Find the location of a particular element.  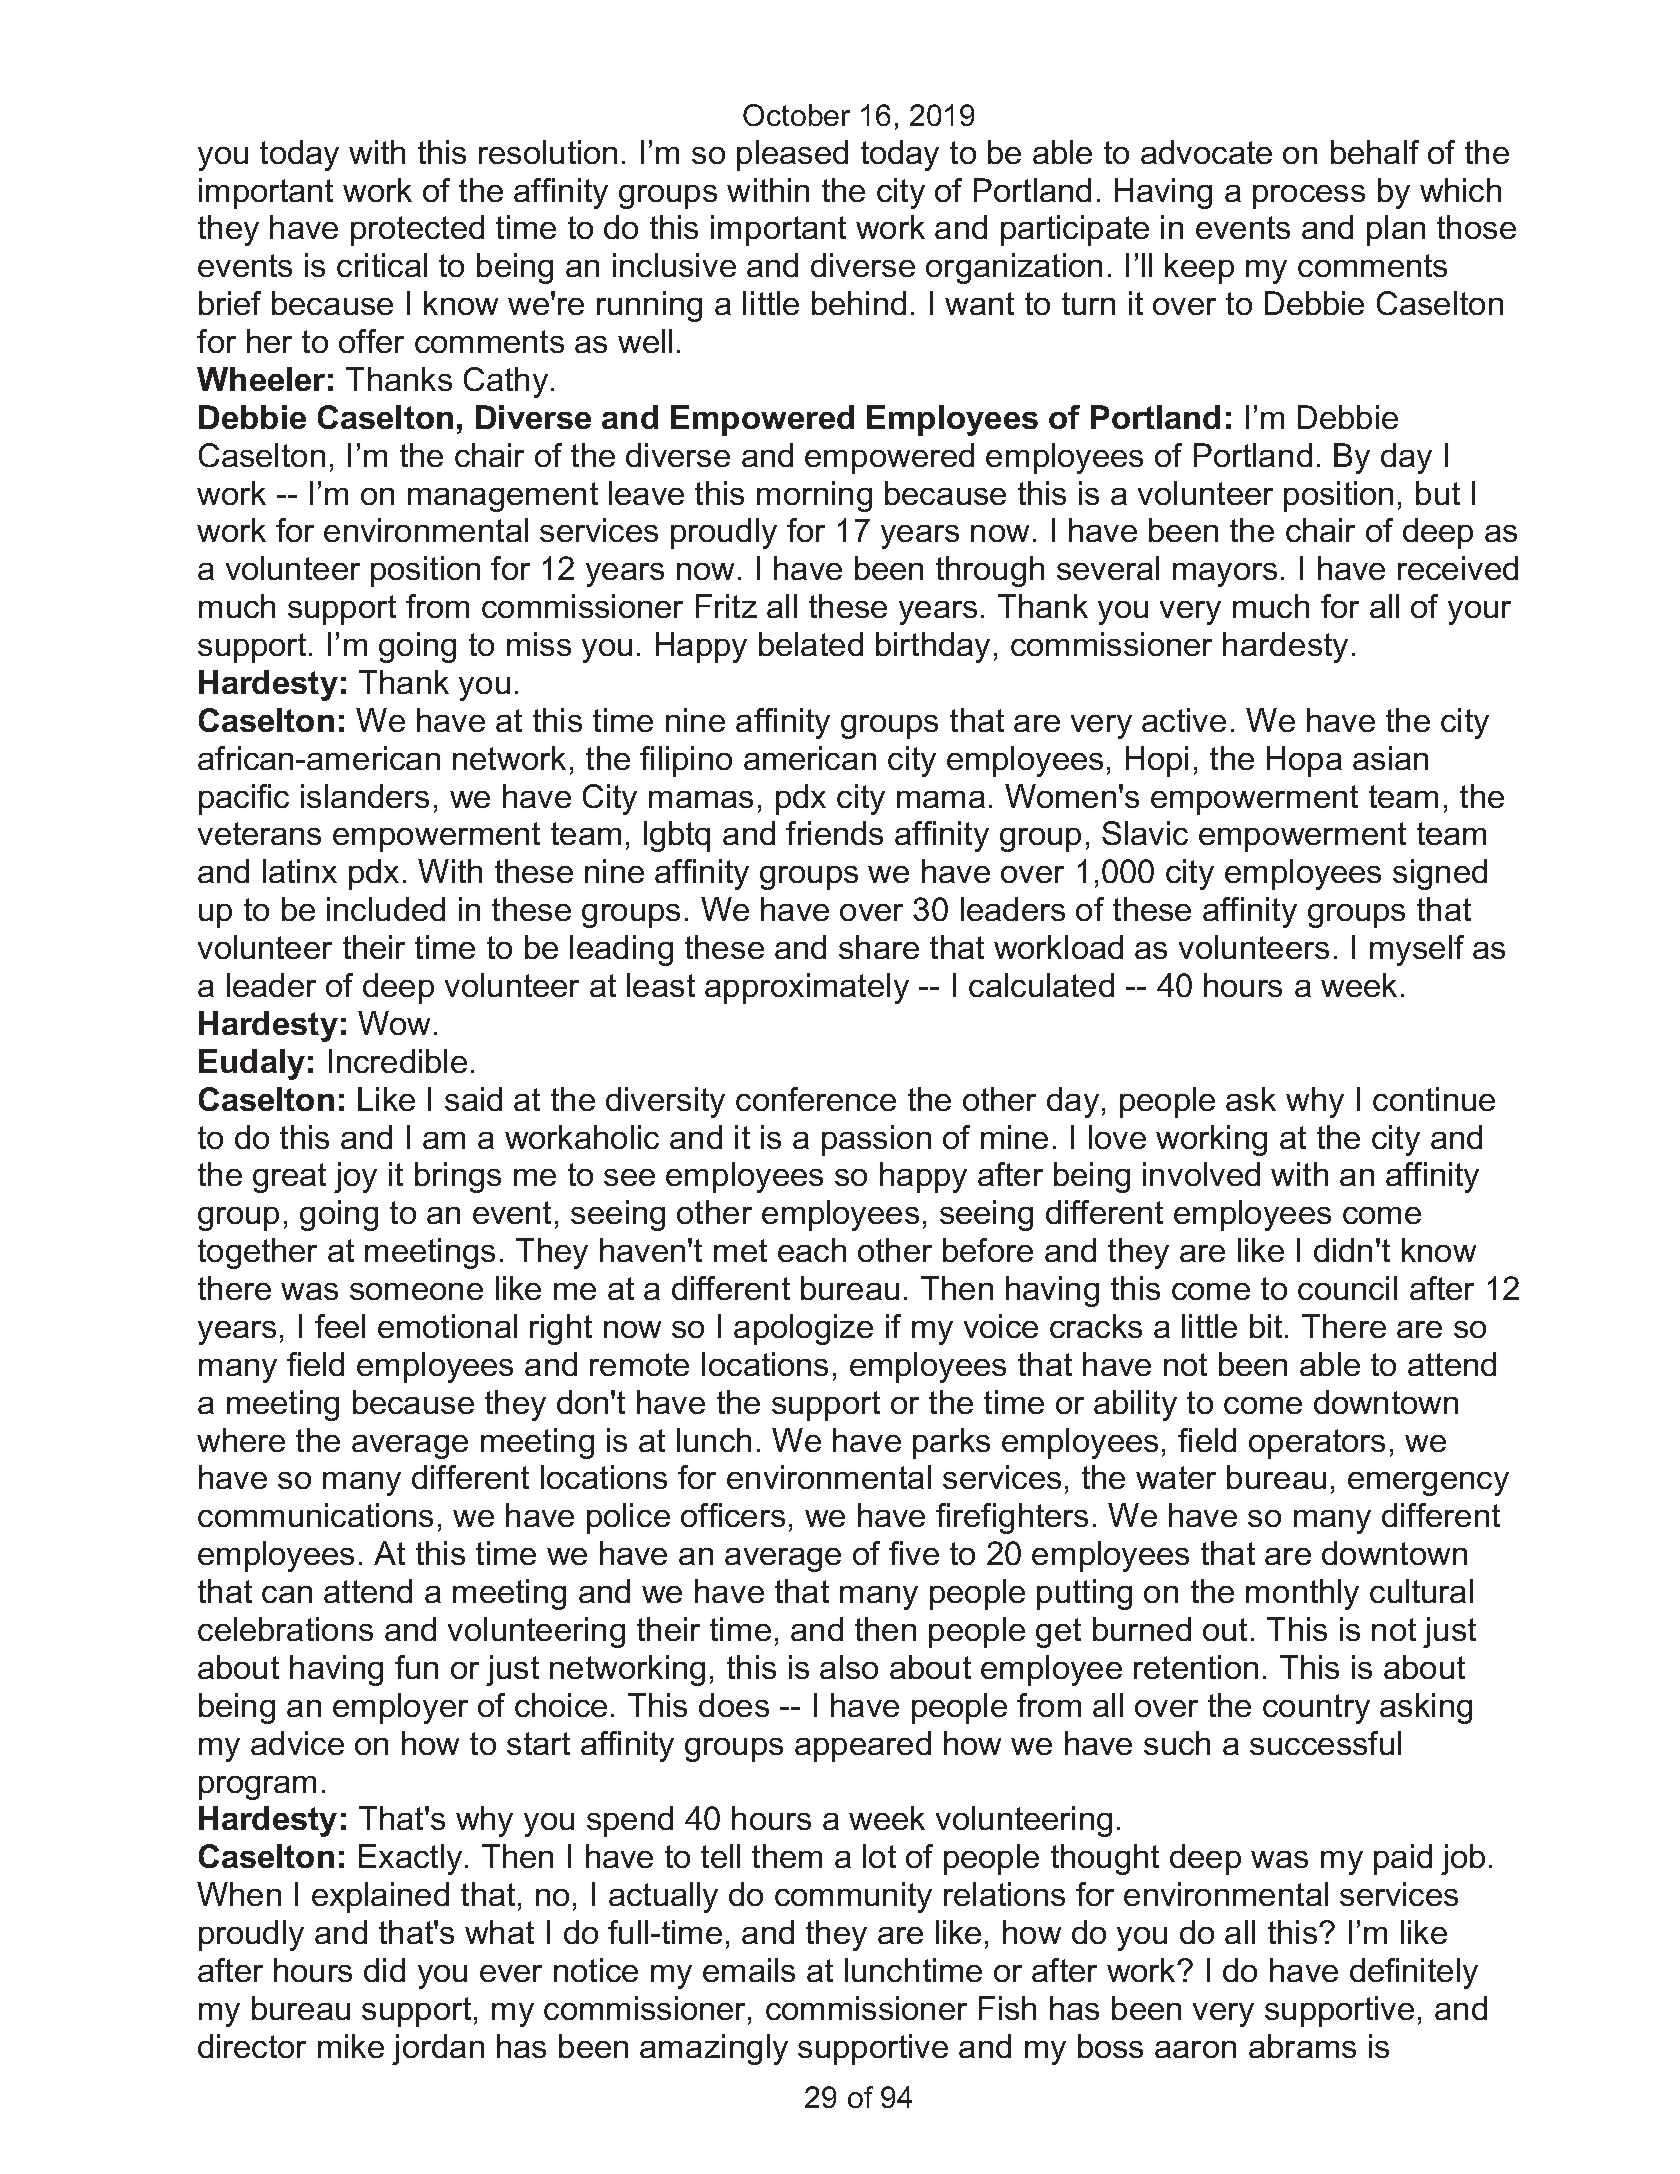

pleased is located at coordinates (792, 155).
